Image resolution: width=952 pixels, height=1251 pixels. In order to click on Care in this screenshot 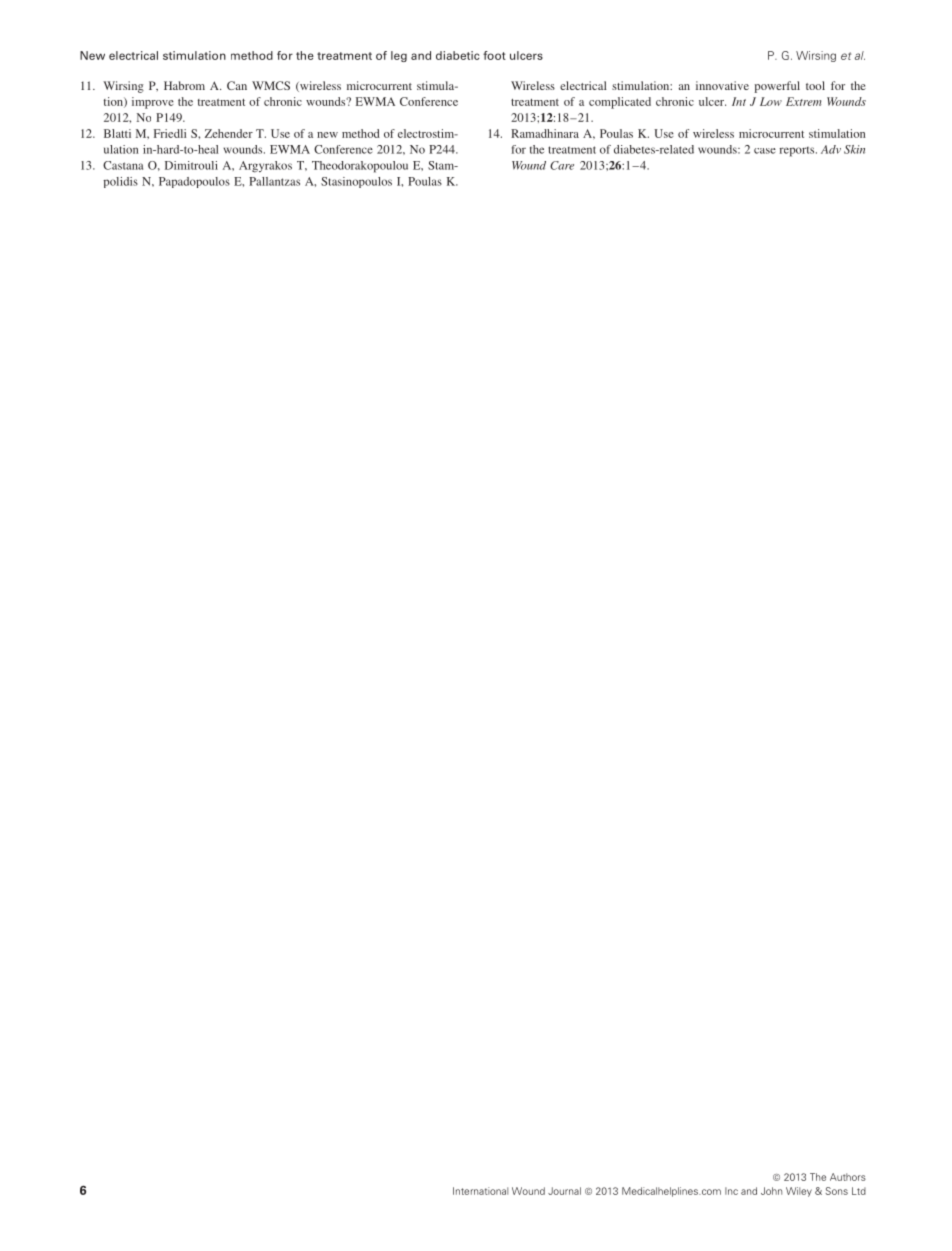, I will do `click(562, 165)`.
